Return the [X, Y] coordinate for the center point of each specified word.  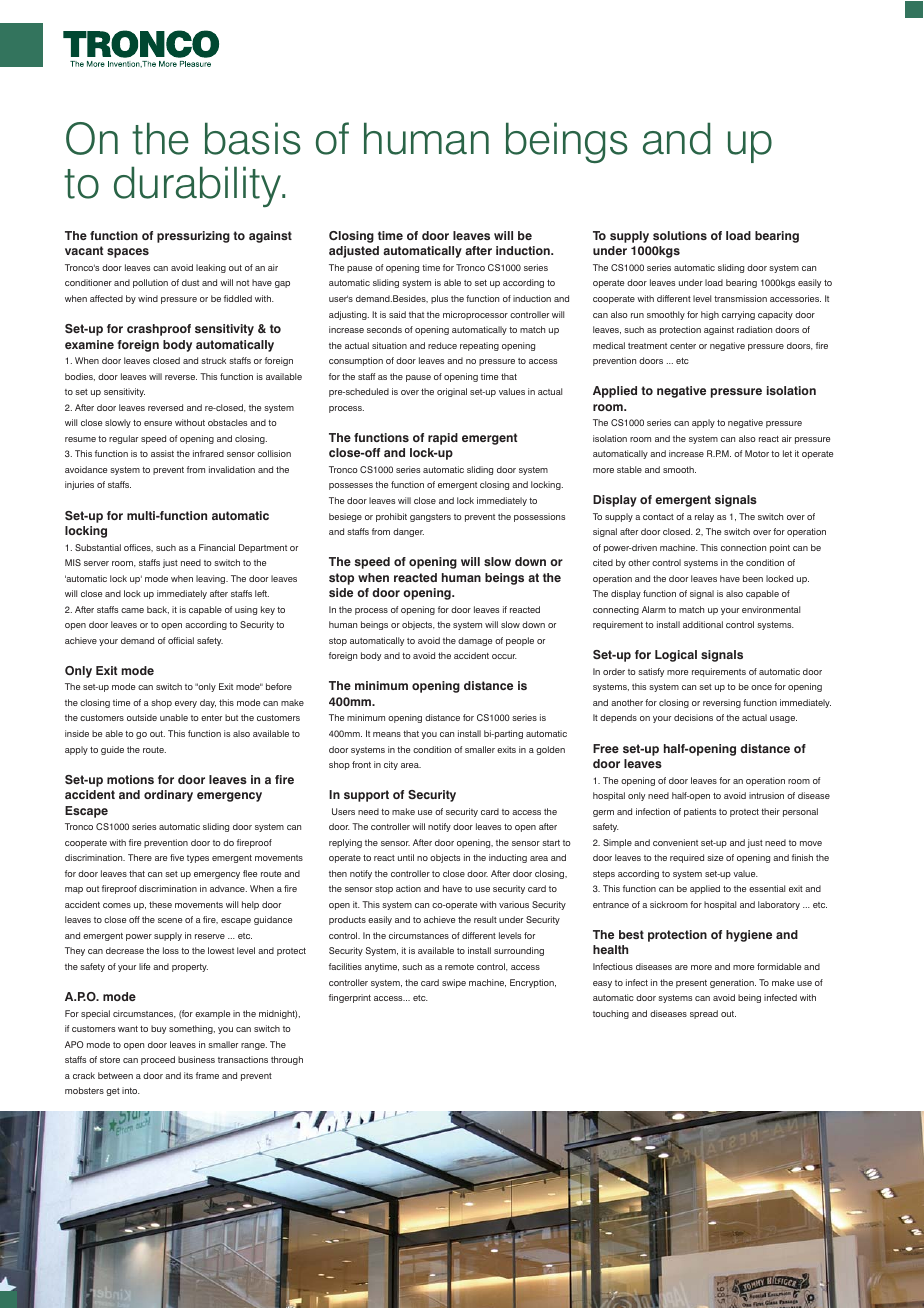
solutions [680, 235]
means [387, 734]
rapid [443, 439]
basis [253, 138]
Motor [757, 453]
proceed [158, 1060]
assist [162, 453]
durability [199, 186]
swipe [454, 983]
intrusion [766, 795]
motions [130, 779]
